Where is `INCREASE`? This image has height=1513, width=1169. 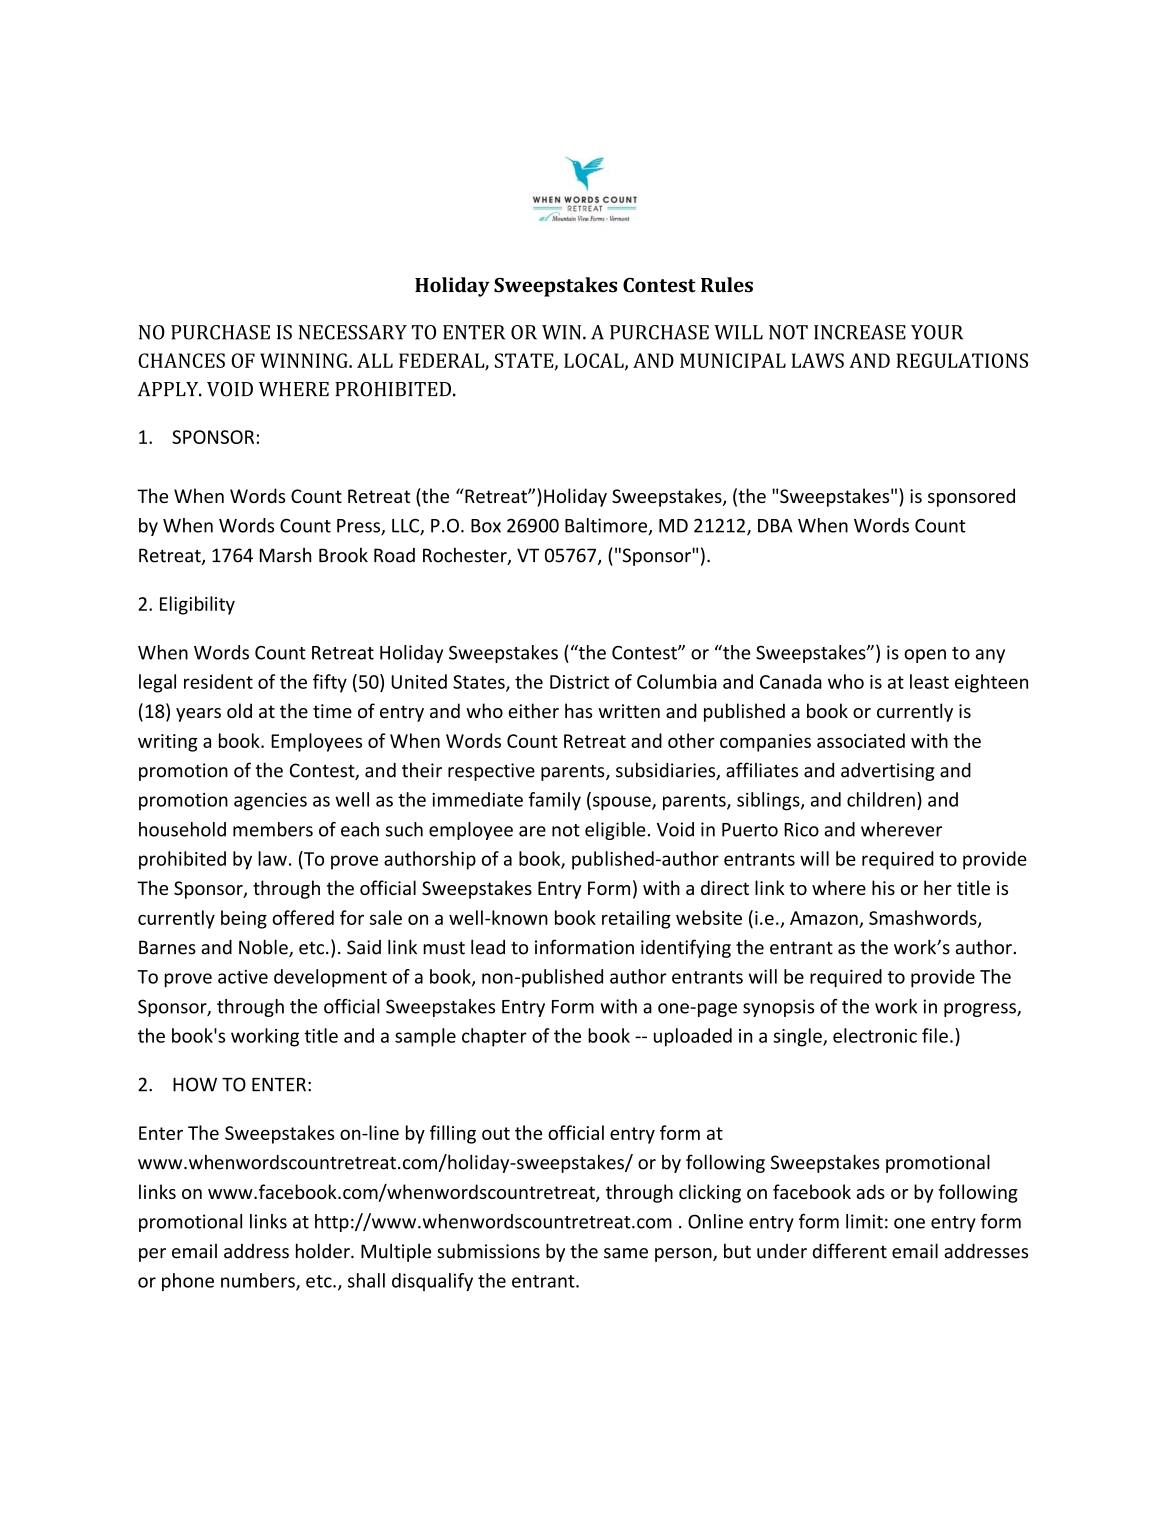
INCREASE is located at coordinates (860, 332).
